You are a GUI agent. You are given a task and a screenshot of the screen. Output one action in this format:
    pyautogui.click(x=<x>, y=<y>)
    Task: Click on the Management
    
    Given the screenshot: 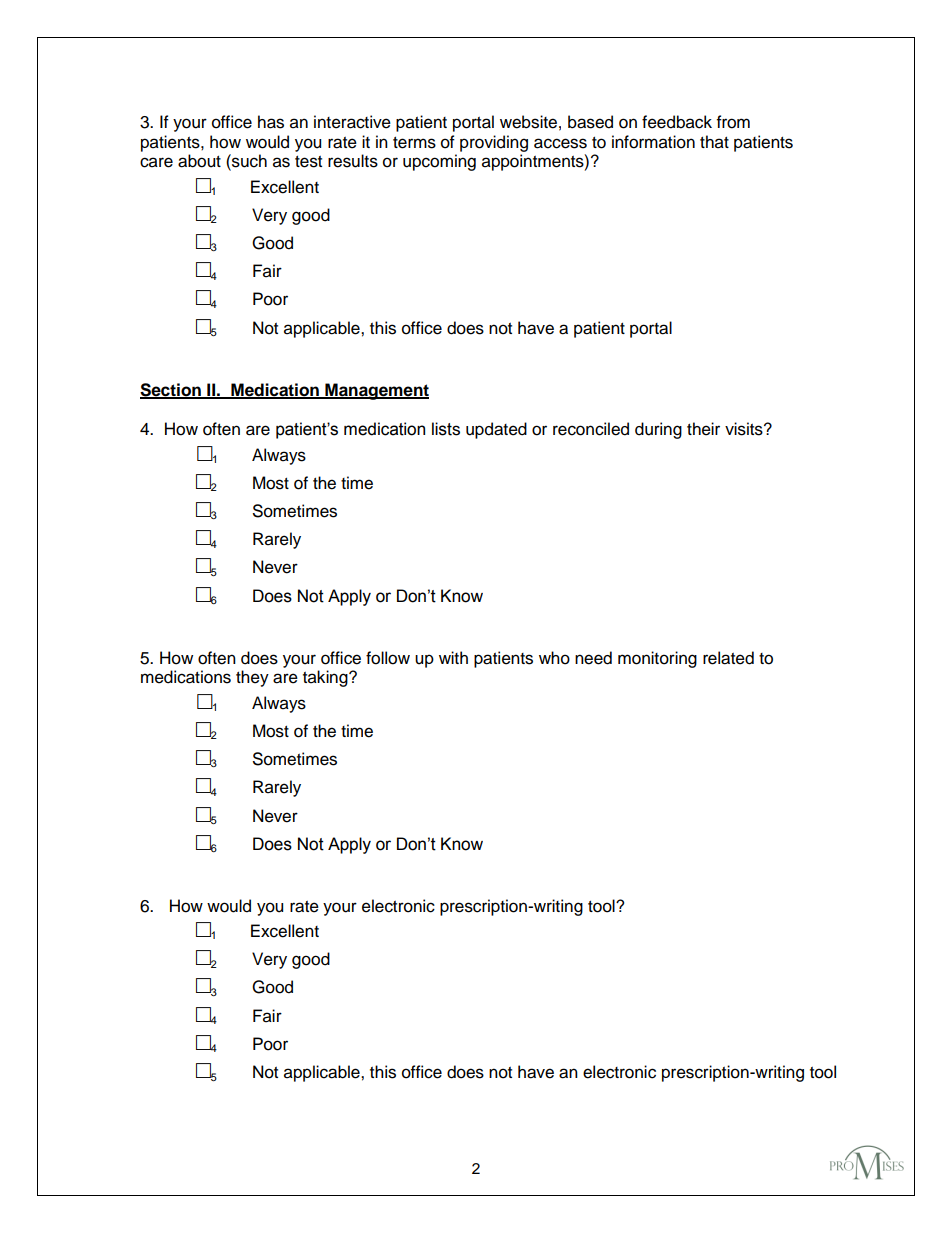 What is the action you would take?
    pyautogui.click(x=376, y=391)
